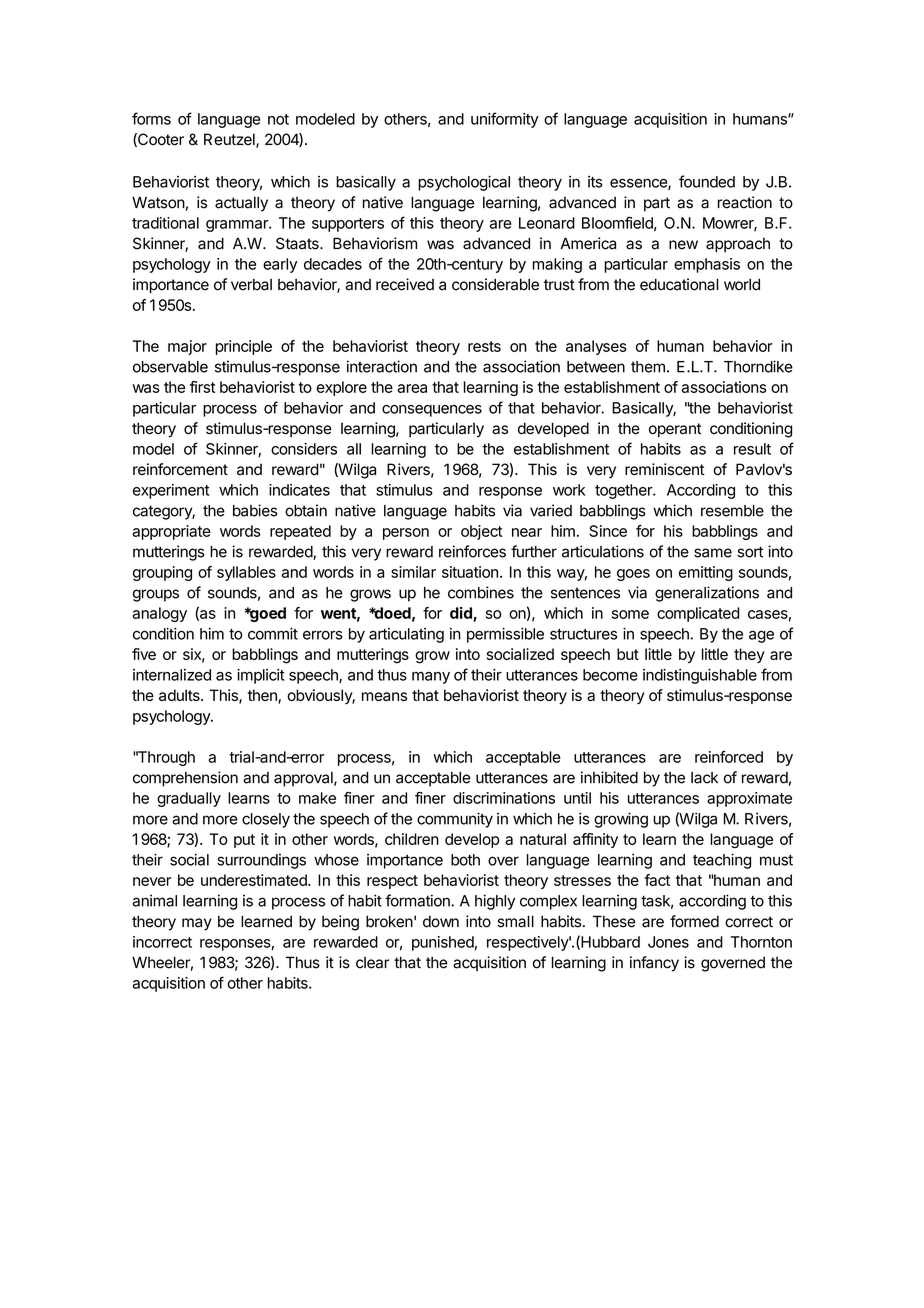 Image resolution: width=924 pixels, height=1308 pixels. I want to click on not, so click(278, 119).
